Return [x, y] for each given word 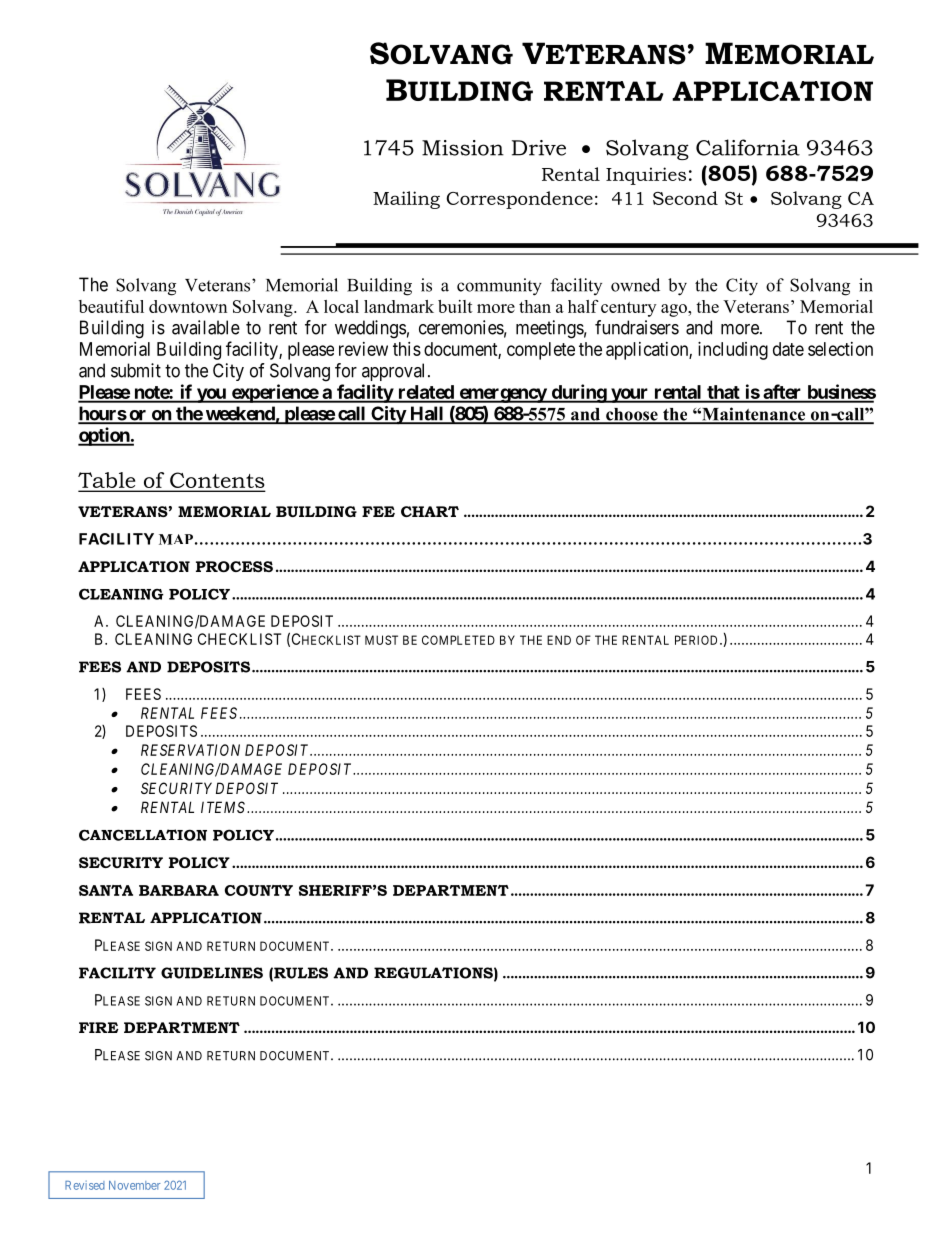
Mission [463, 148]
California [748, 147]
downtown [188, 306]
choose [632, 415]
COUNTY [259, 890]
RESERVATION [190, 750]
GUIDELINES [212, 973]
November [135, 1185]
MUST [381, 640]
